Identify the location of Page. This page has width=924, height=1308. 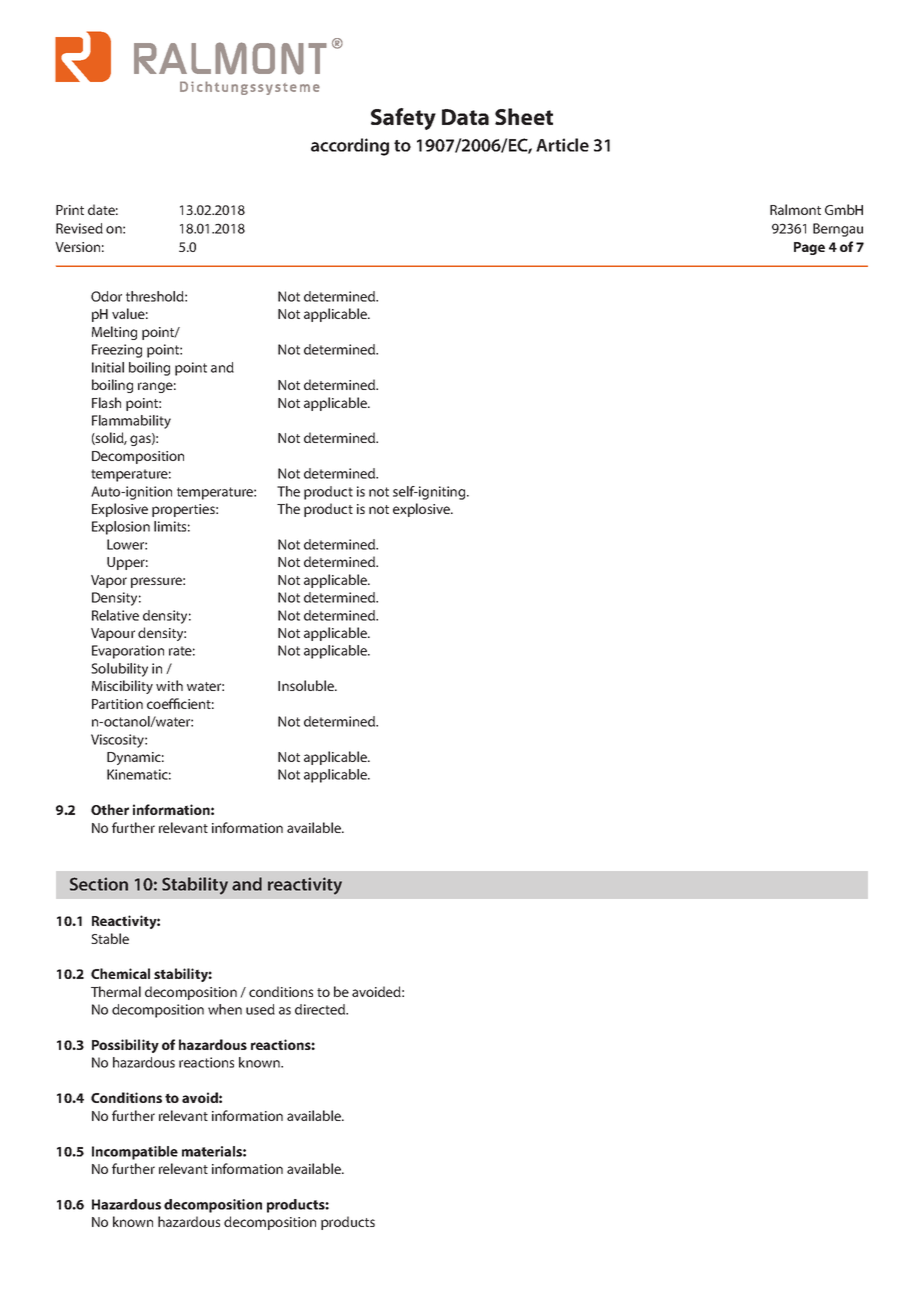
(809, 248).
